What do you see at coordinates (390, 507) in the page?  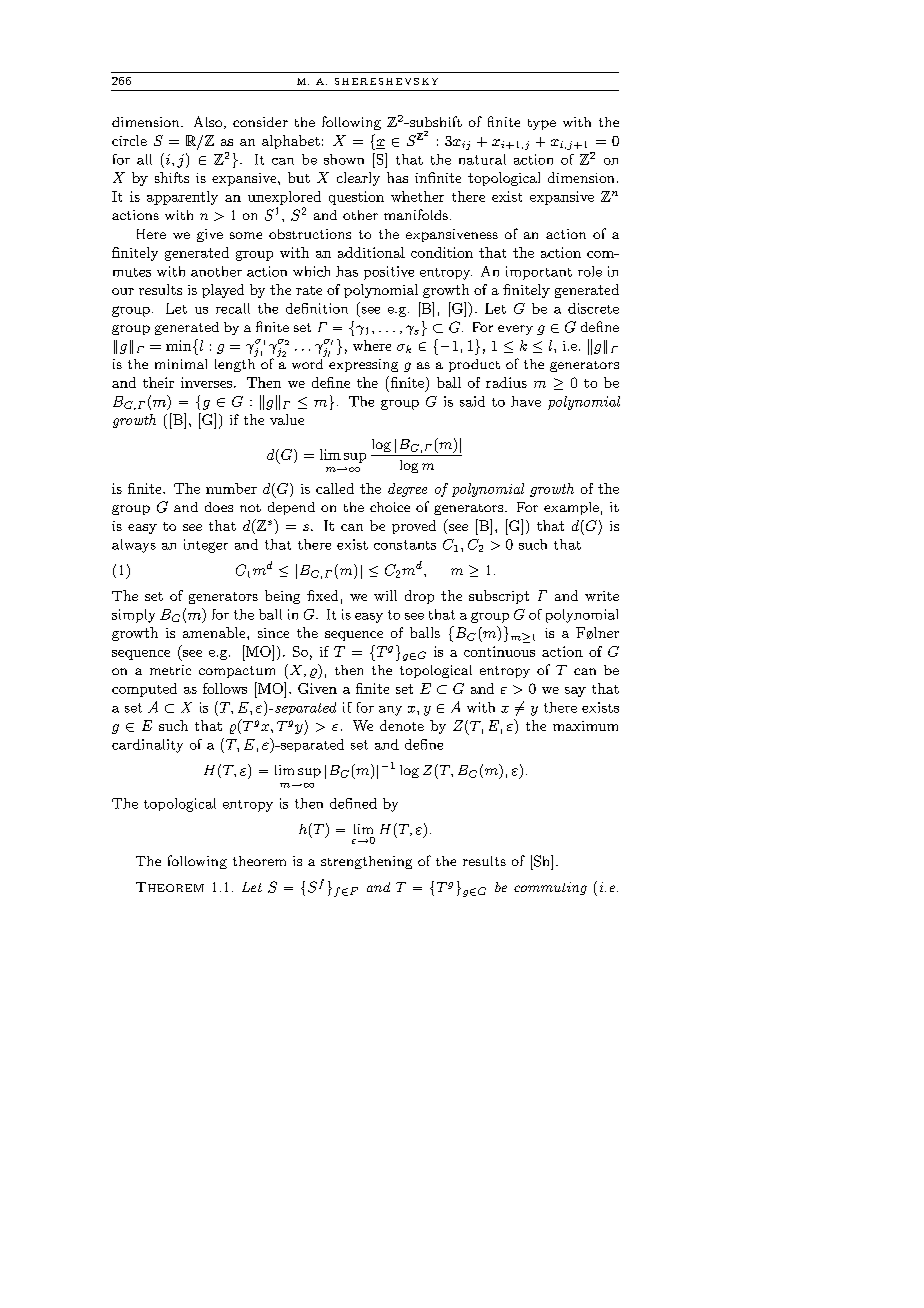 I see `choice` at bounding box center [390, 507].
